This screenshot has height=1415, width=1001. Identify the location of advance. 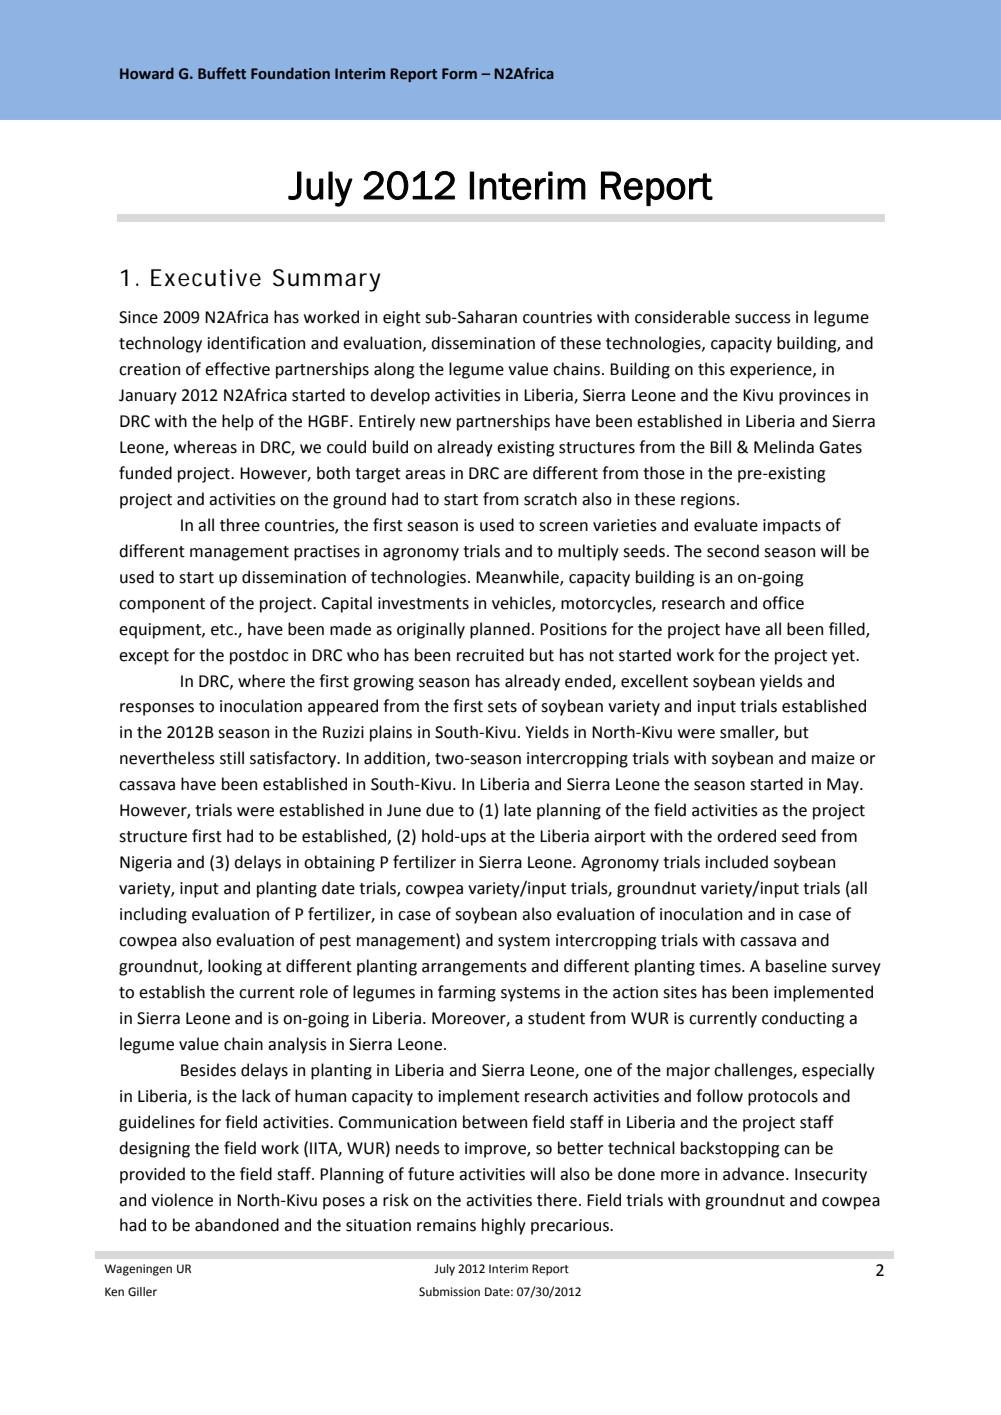
(755, 1174).
